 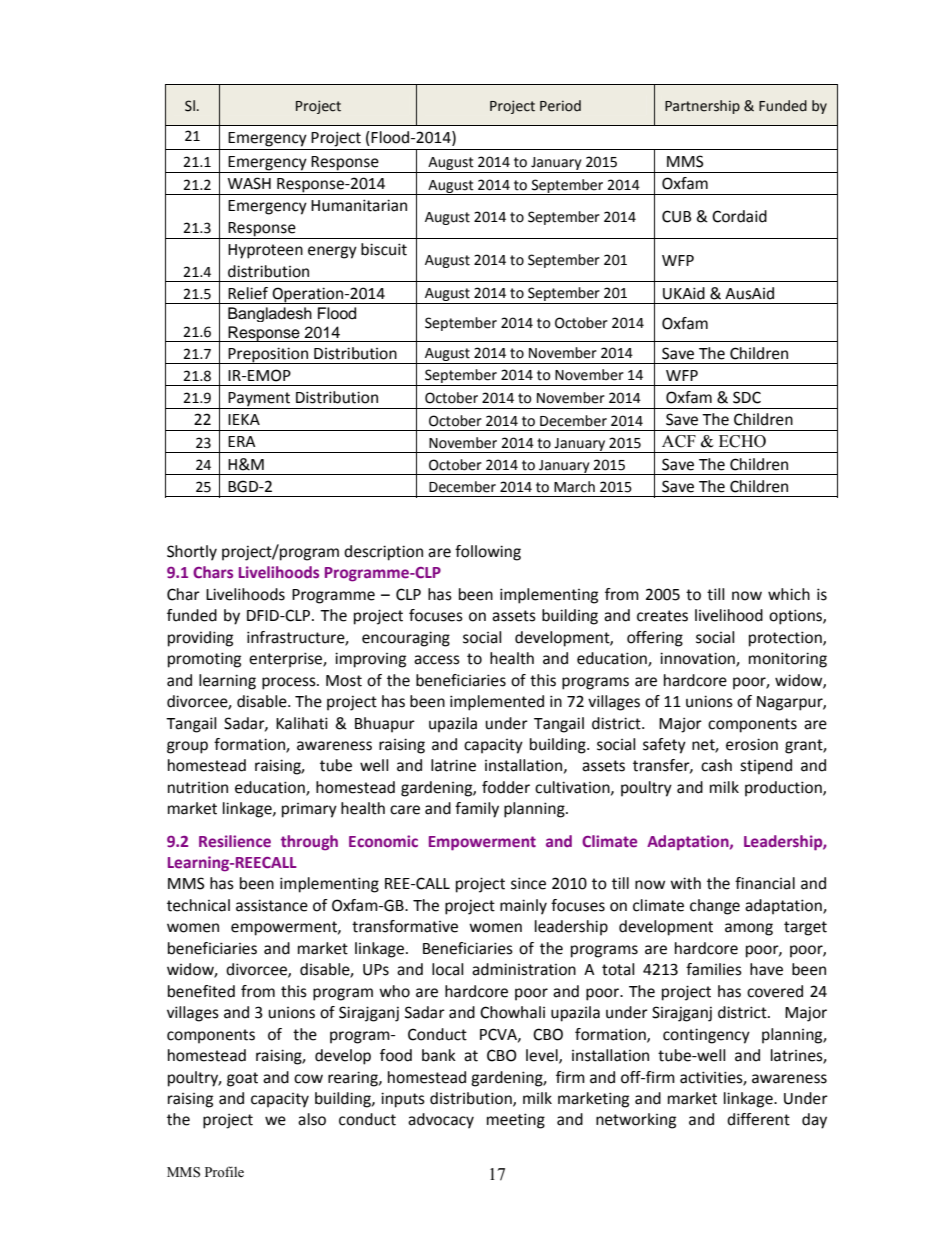 What do you see at coordinates (516, 1121) in the screenshot?
I see `meeting` at bounding box center [516, 1121].
